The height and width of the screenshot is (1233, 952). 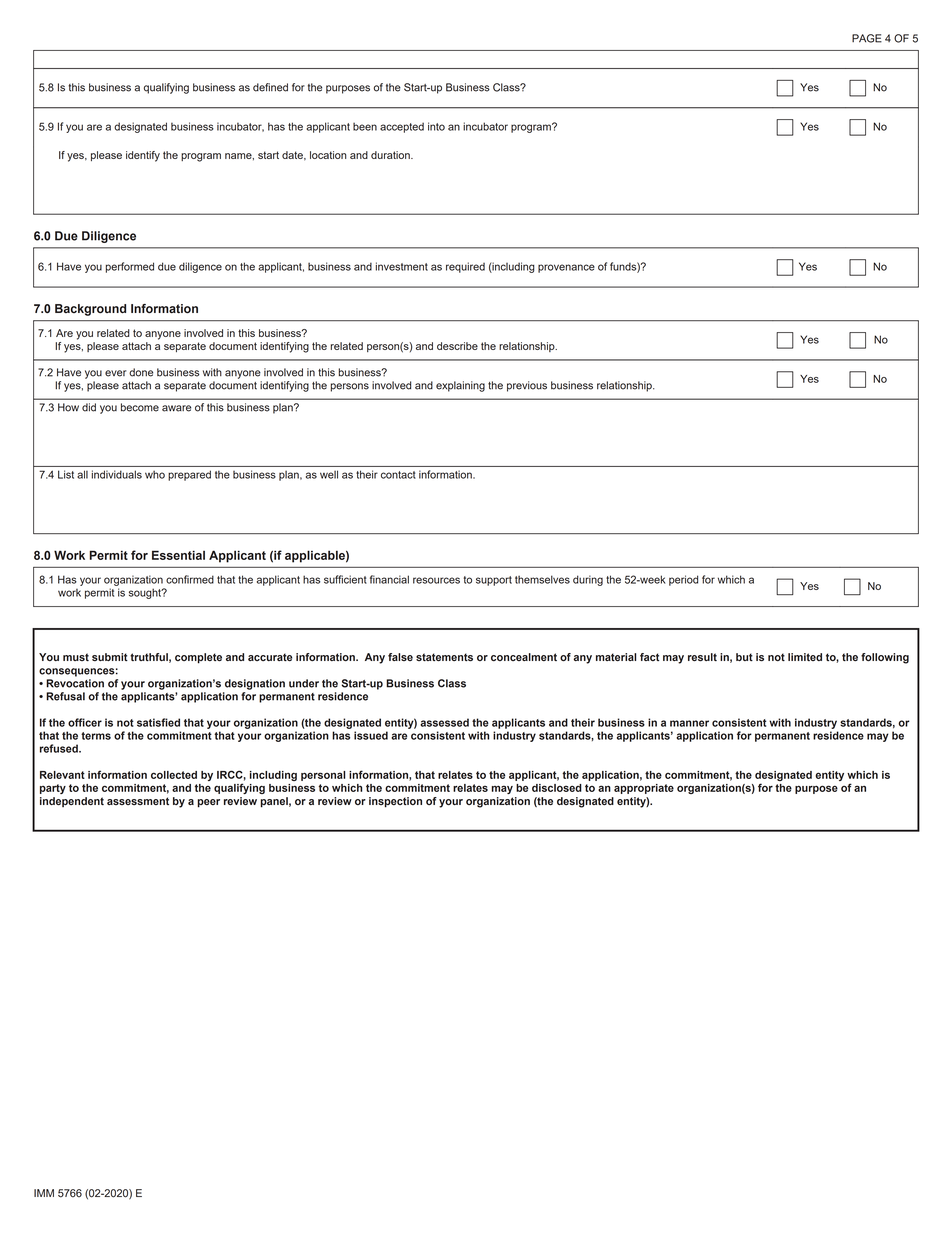 I want to click on done, so click(x=141, y=372).
